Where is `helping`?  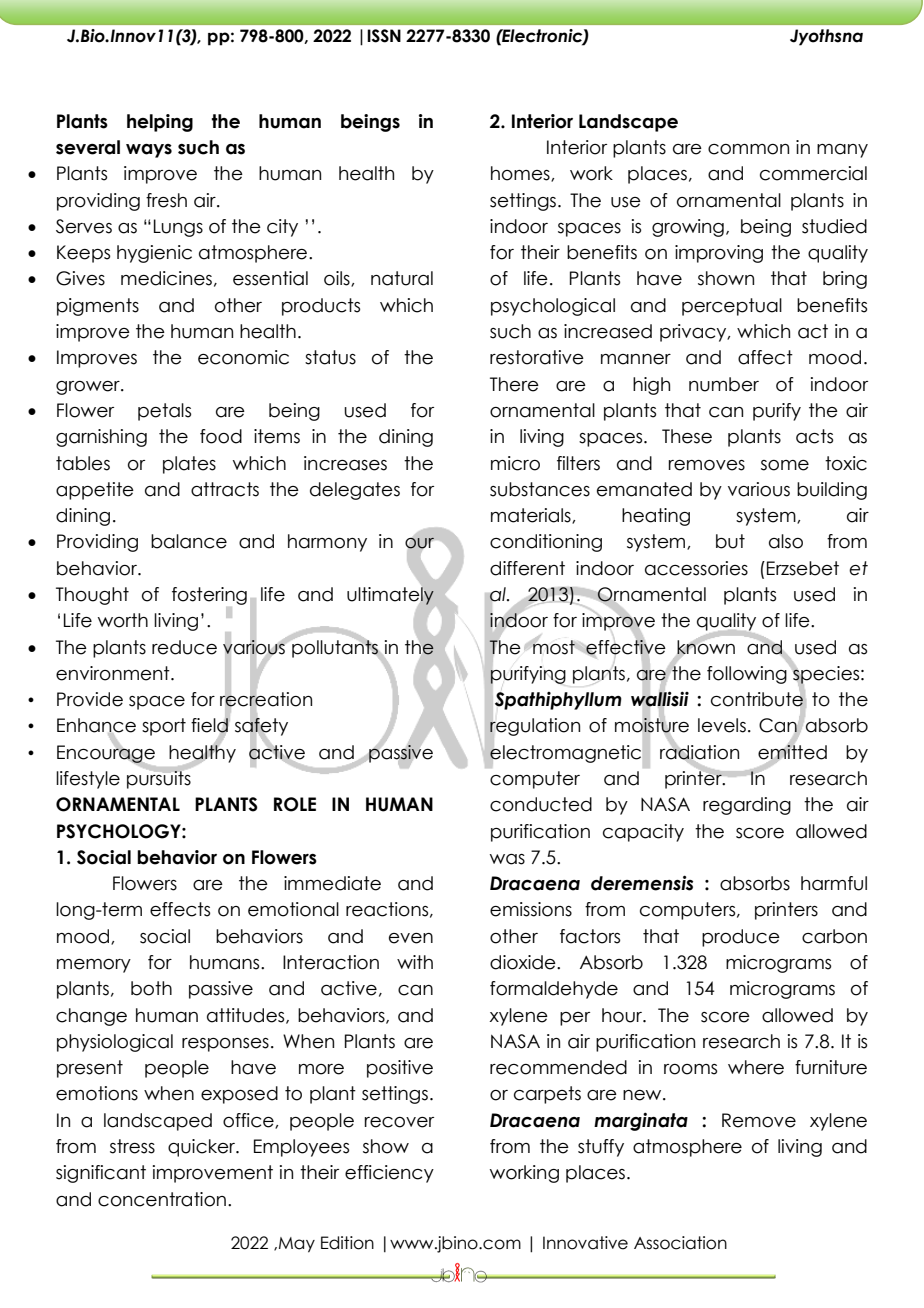 helping is located at coordinates (160, 123).
